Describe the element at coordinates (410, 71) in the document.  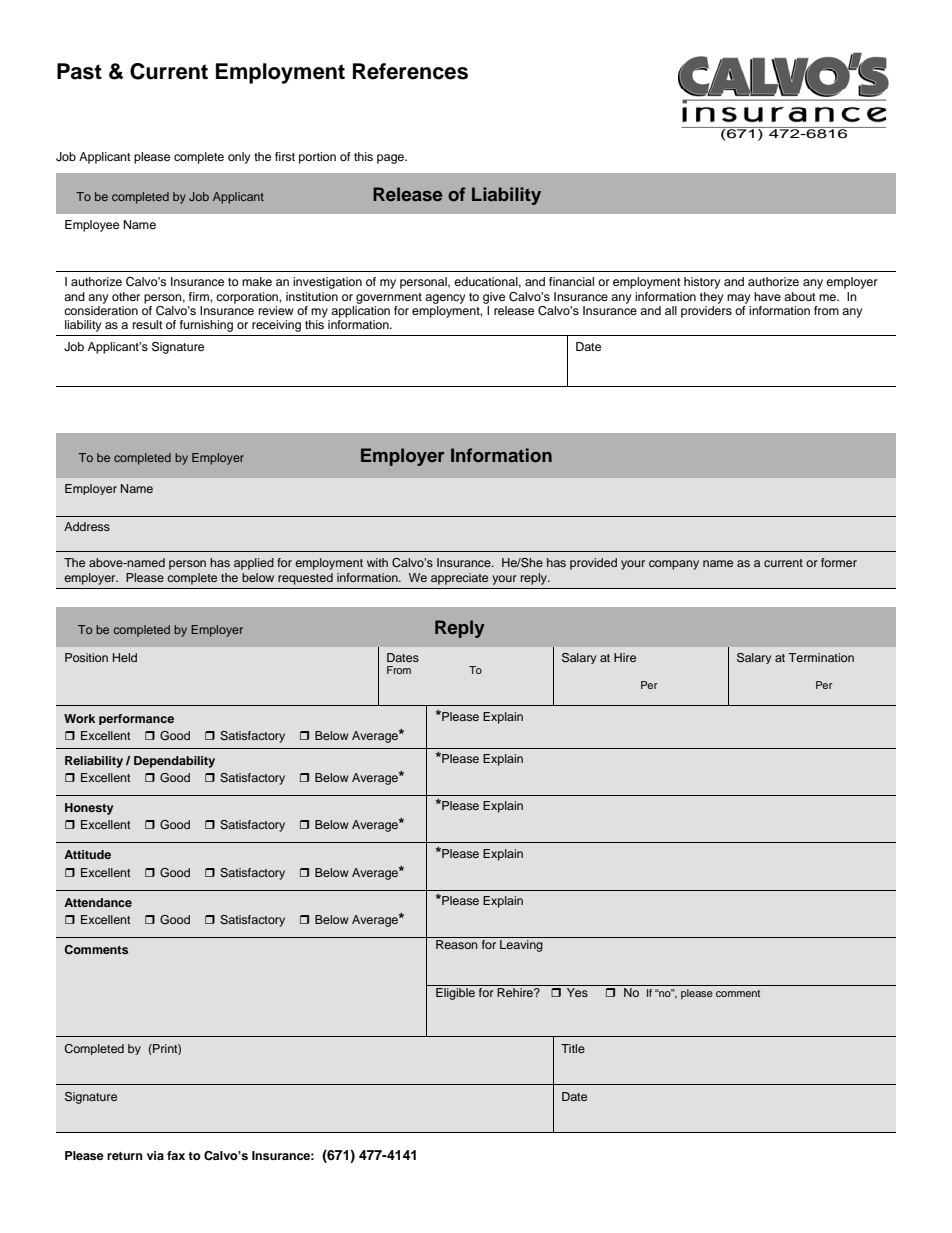
I see `References` at that location.
